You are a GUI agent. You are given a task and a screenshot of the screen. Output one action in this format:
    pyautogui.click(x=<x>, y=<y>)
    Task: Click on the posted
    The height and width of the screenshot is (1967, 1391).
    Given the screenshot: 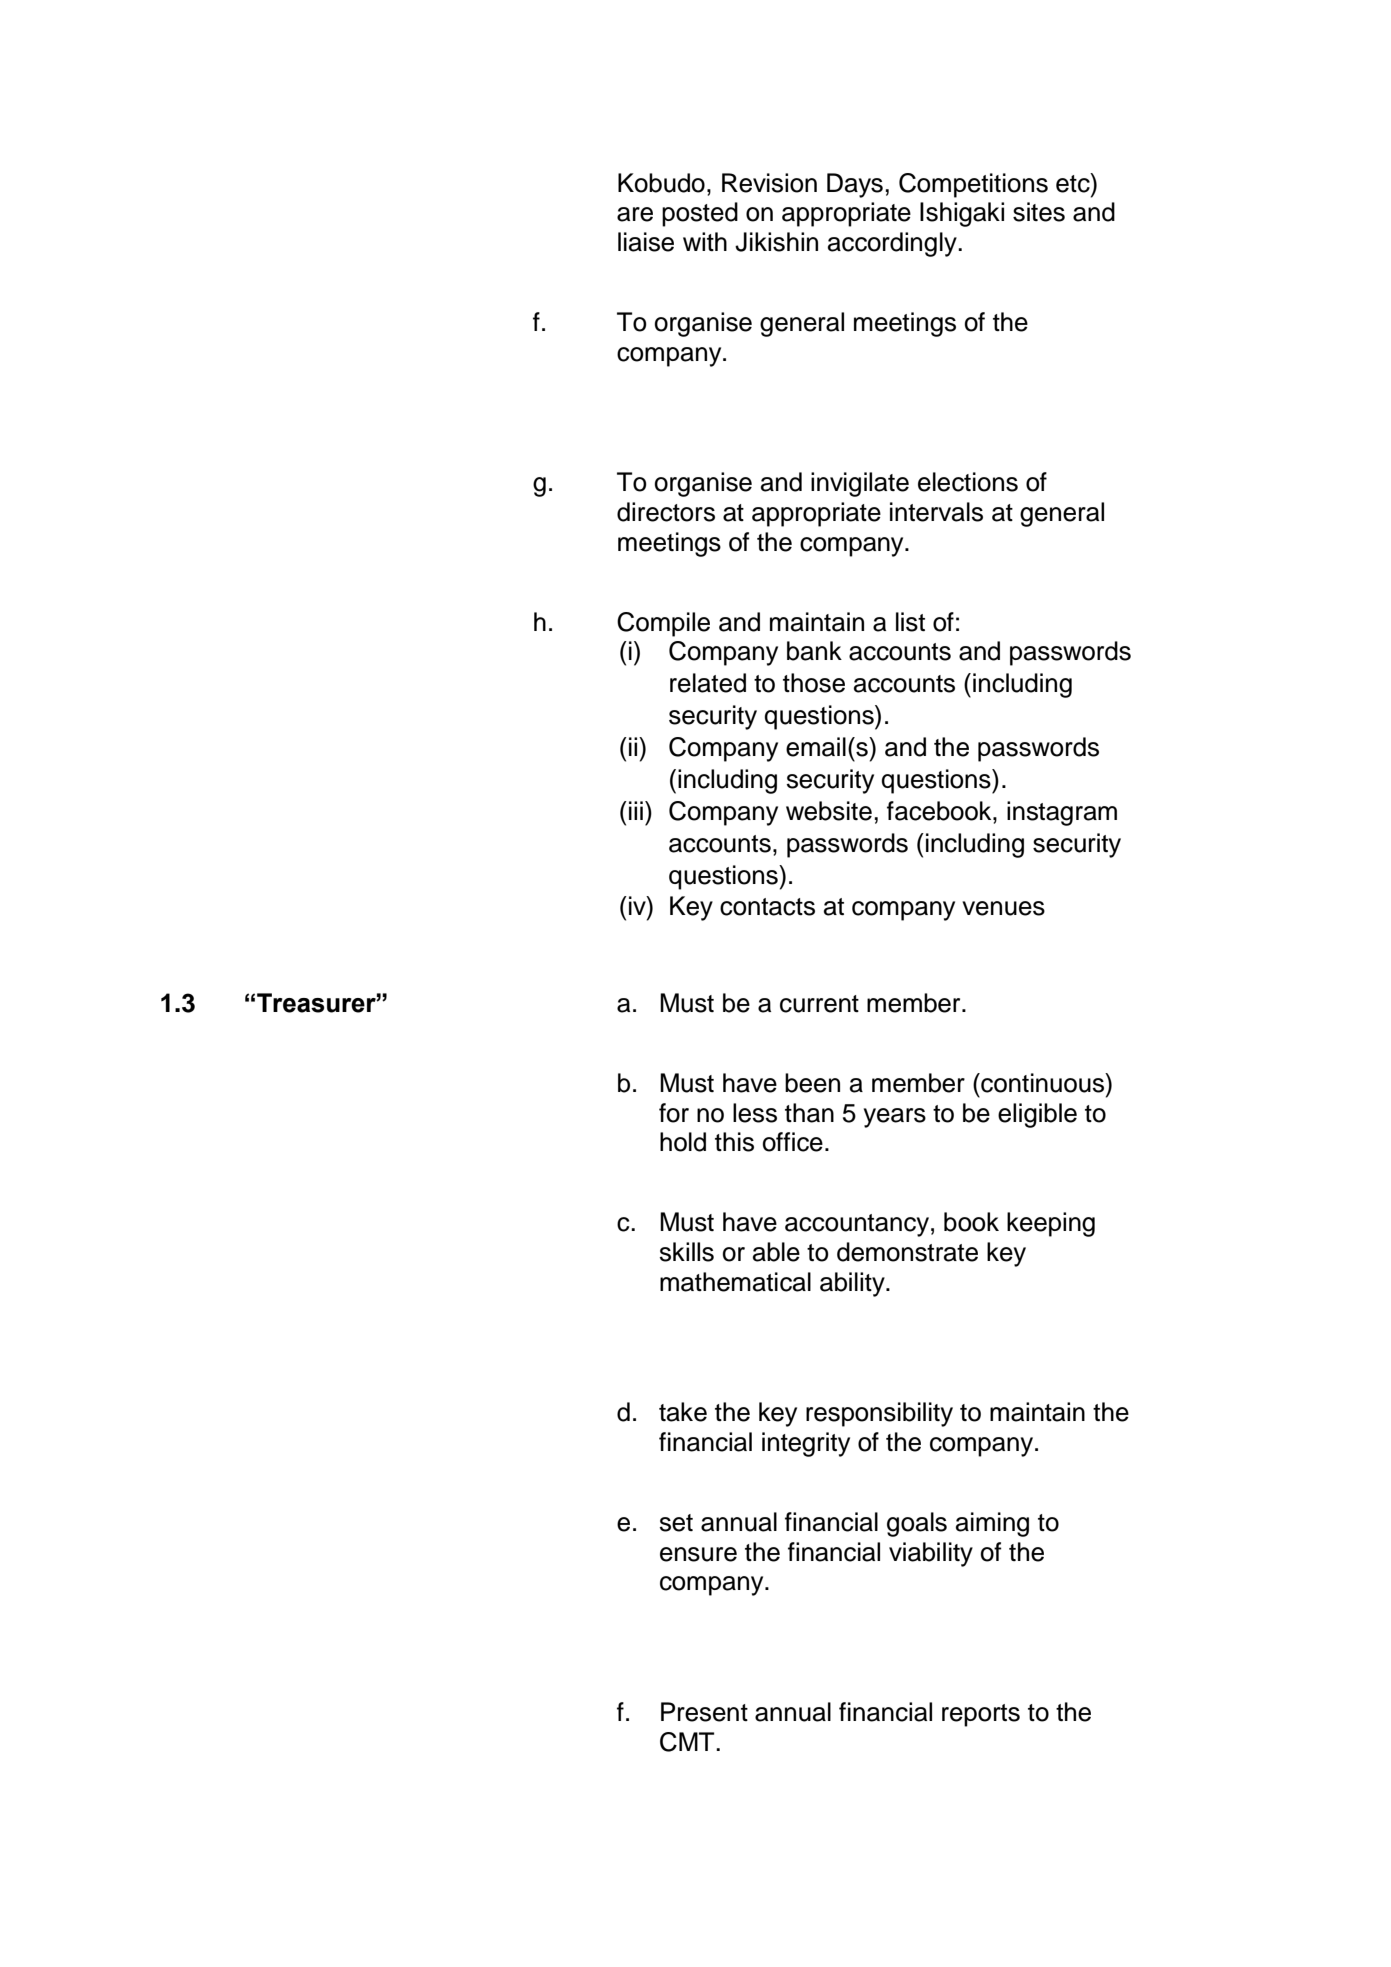 What is the action you would take?
    pyautogui.click(x=700, y=214)
